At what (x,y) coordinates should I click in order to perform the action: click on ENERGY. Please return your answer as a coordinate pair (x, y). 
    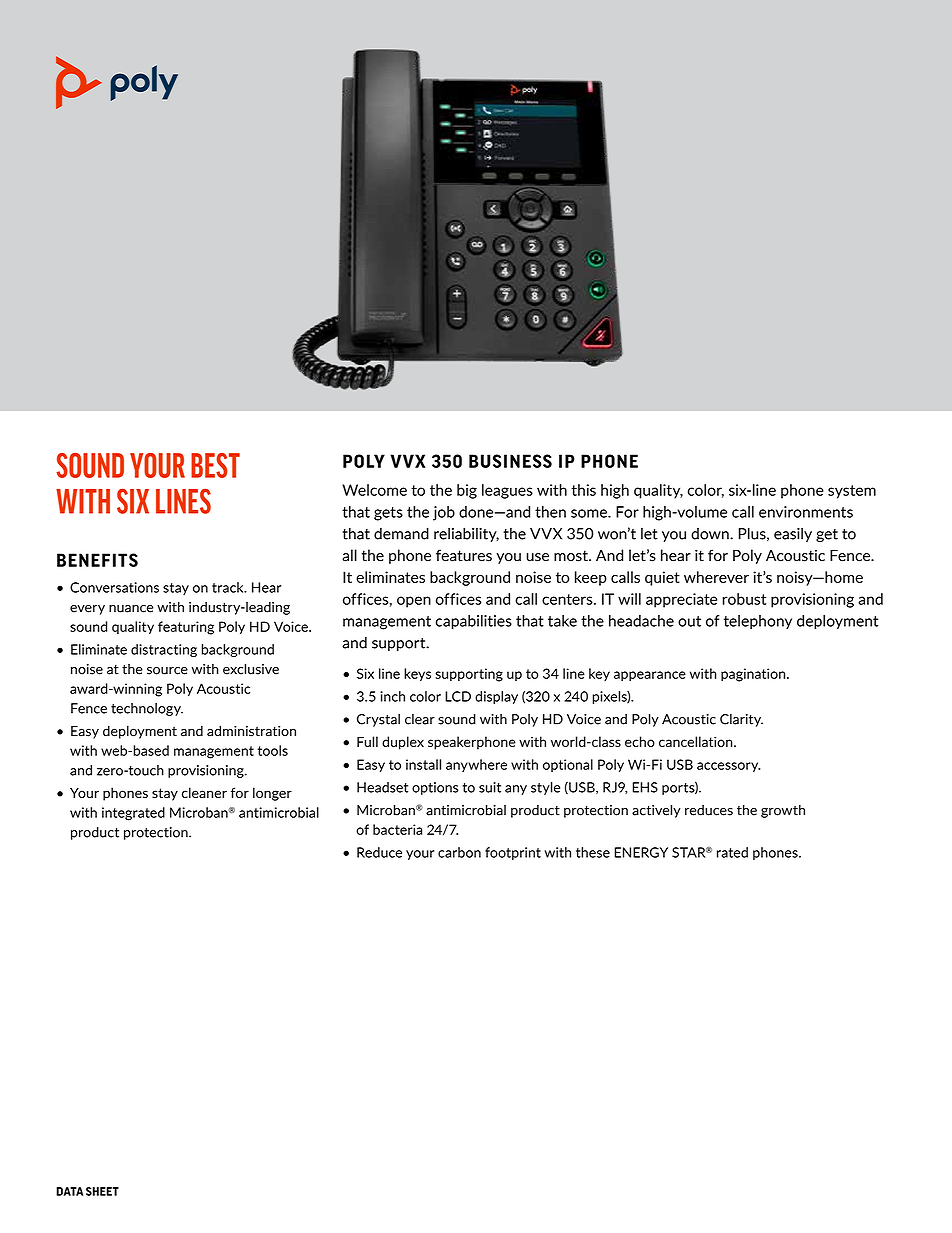
    Looking at the image, I should click on (641, 852).
